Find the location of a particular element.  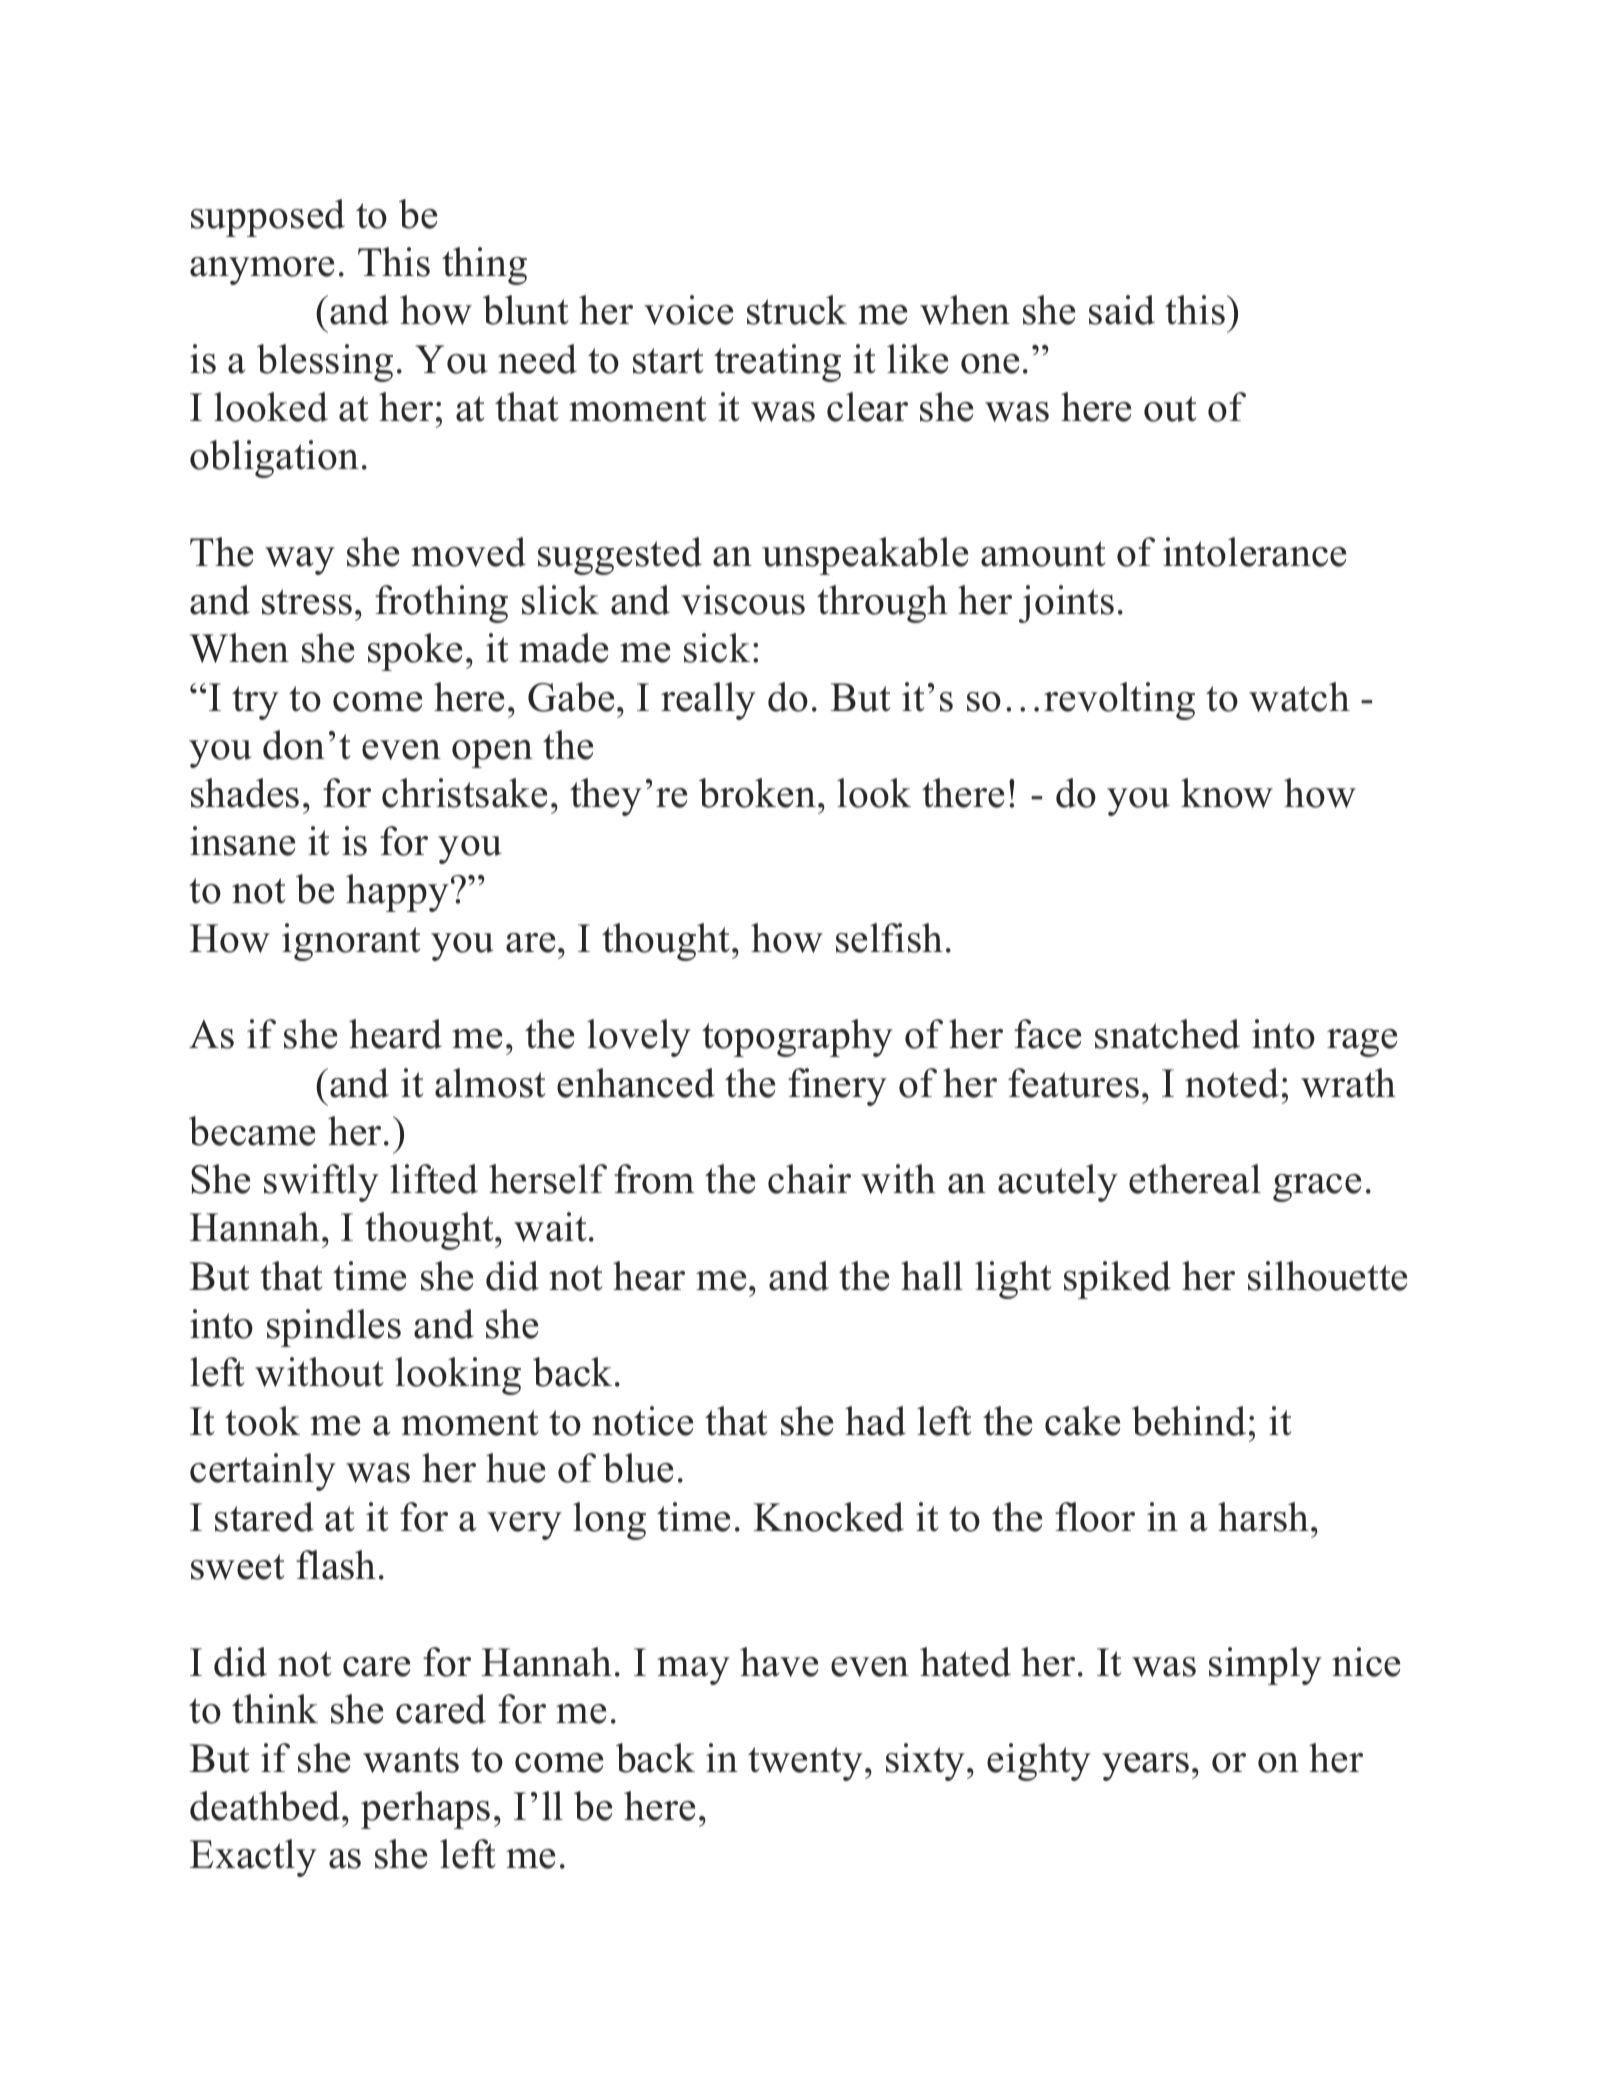

said is located at coordinates (1122, 310).
